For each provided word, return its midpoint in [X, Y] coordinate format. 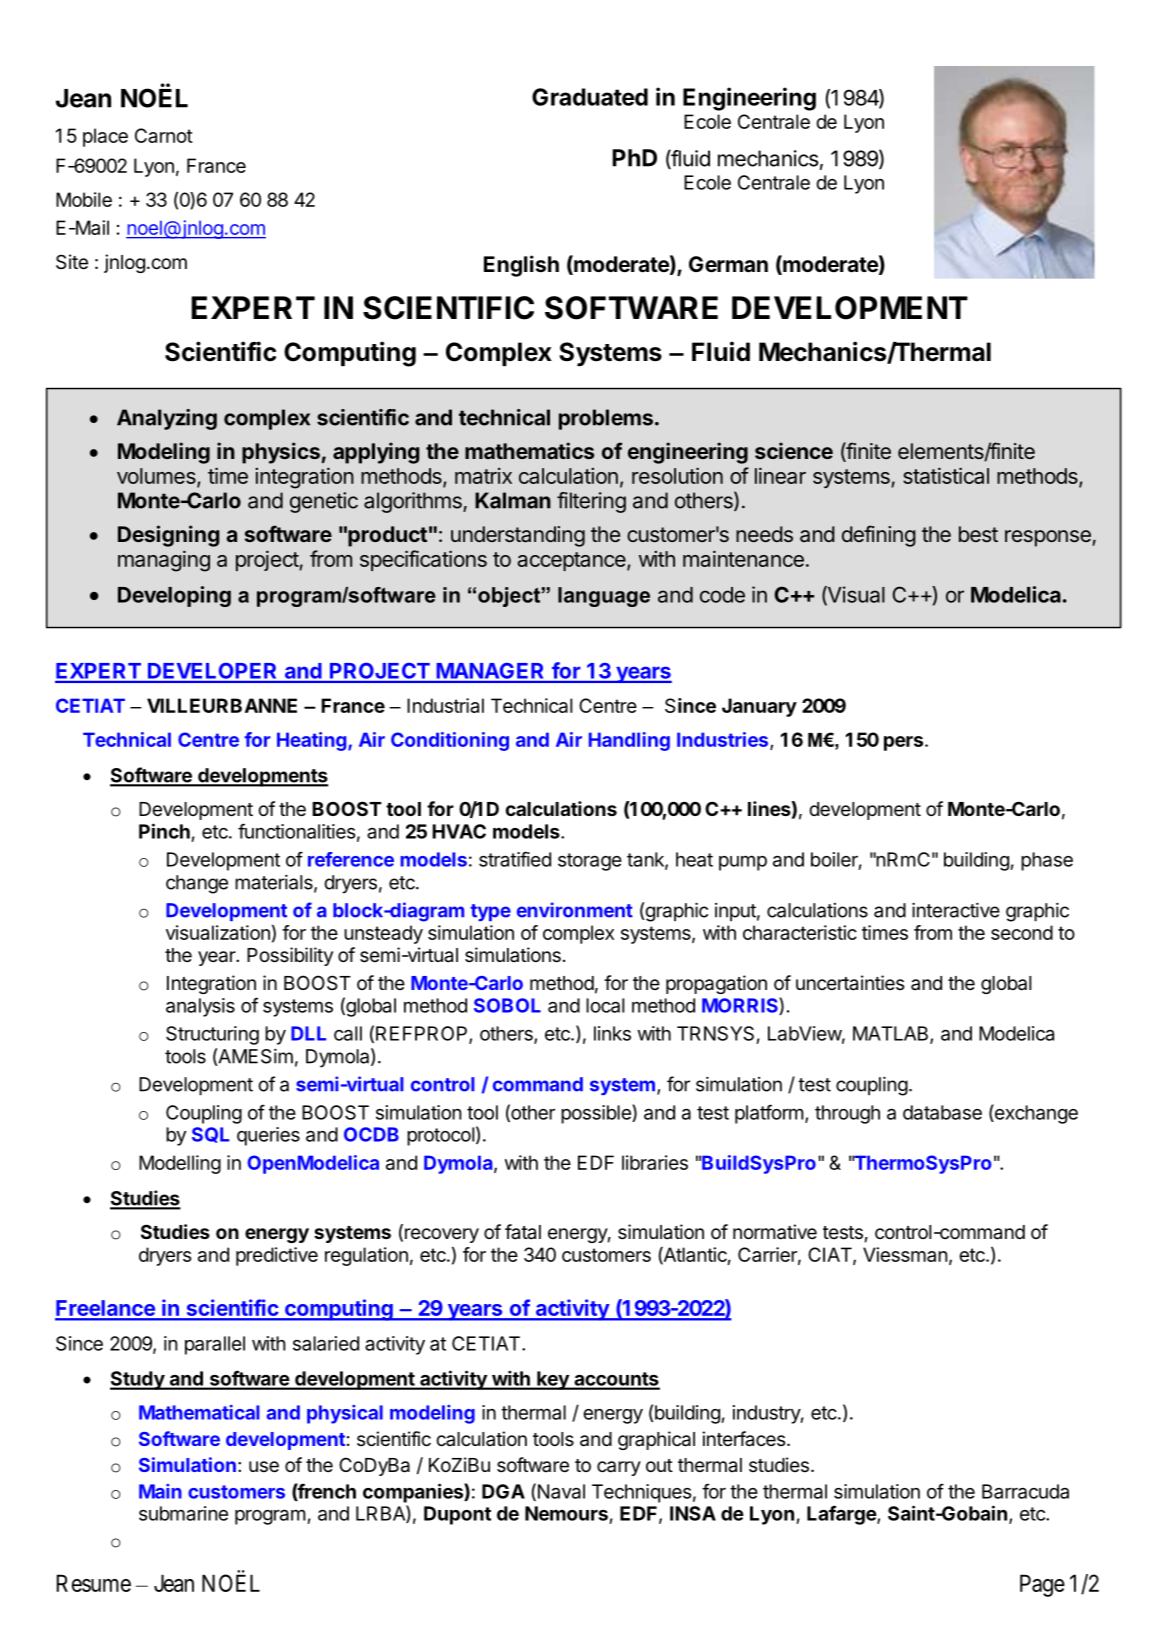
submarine [183, 1513]
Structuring [212, 1035]
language [604, 597]
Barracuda [1025, 1491]
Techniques [642, 1493]
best [978, 534]
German [728, 264]
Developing [174, 596]
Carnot [164, 135]
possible [597, 1114]
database [942, 1112]
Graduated [590, 97]
